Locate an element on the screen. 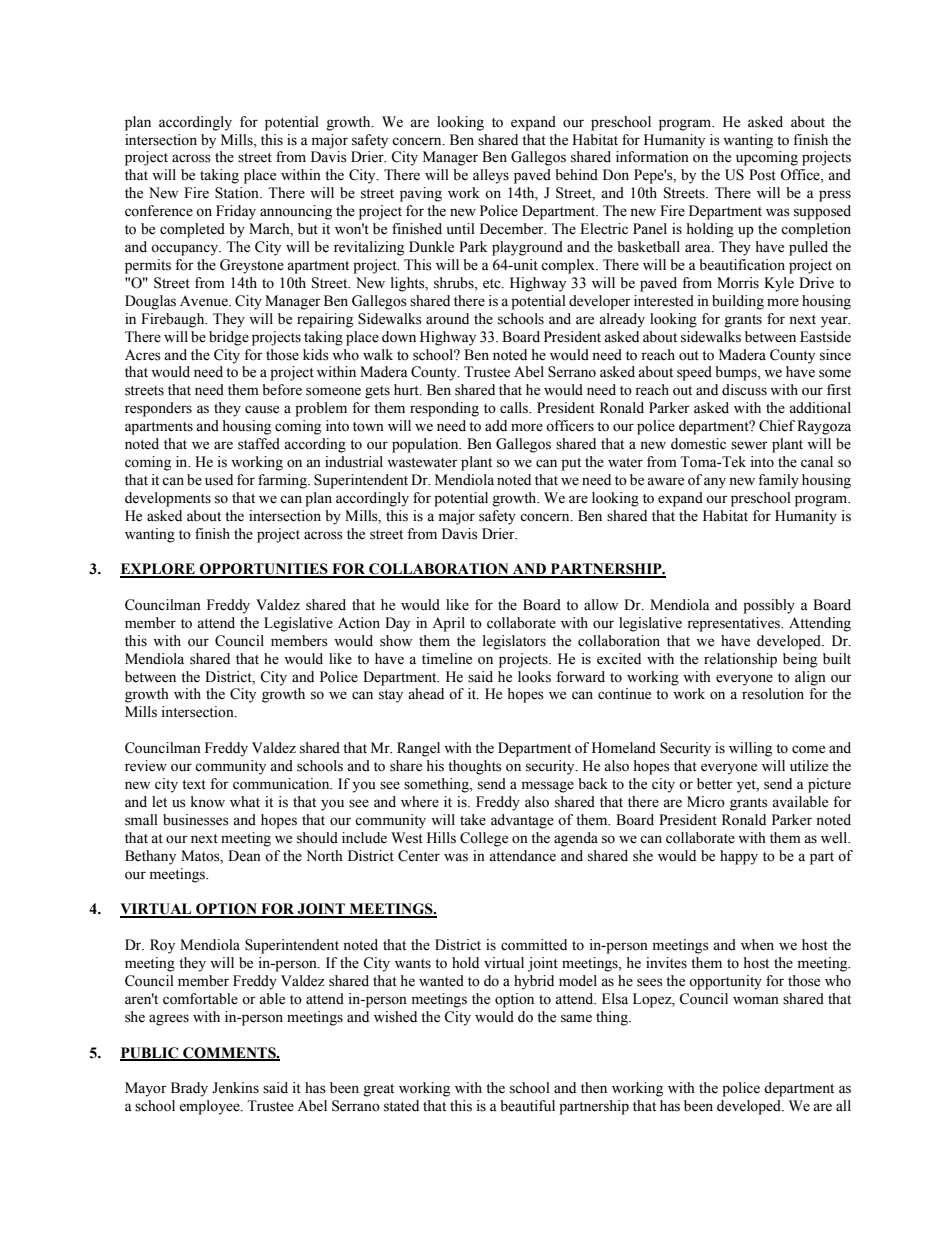 This screenshot has height=1233, width=952. Station is located at coordinates (238, 193).
